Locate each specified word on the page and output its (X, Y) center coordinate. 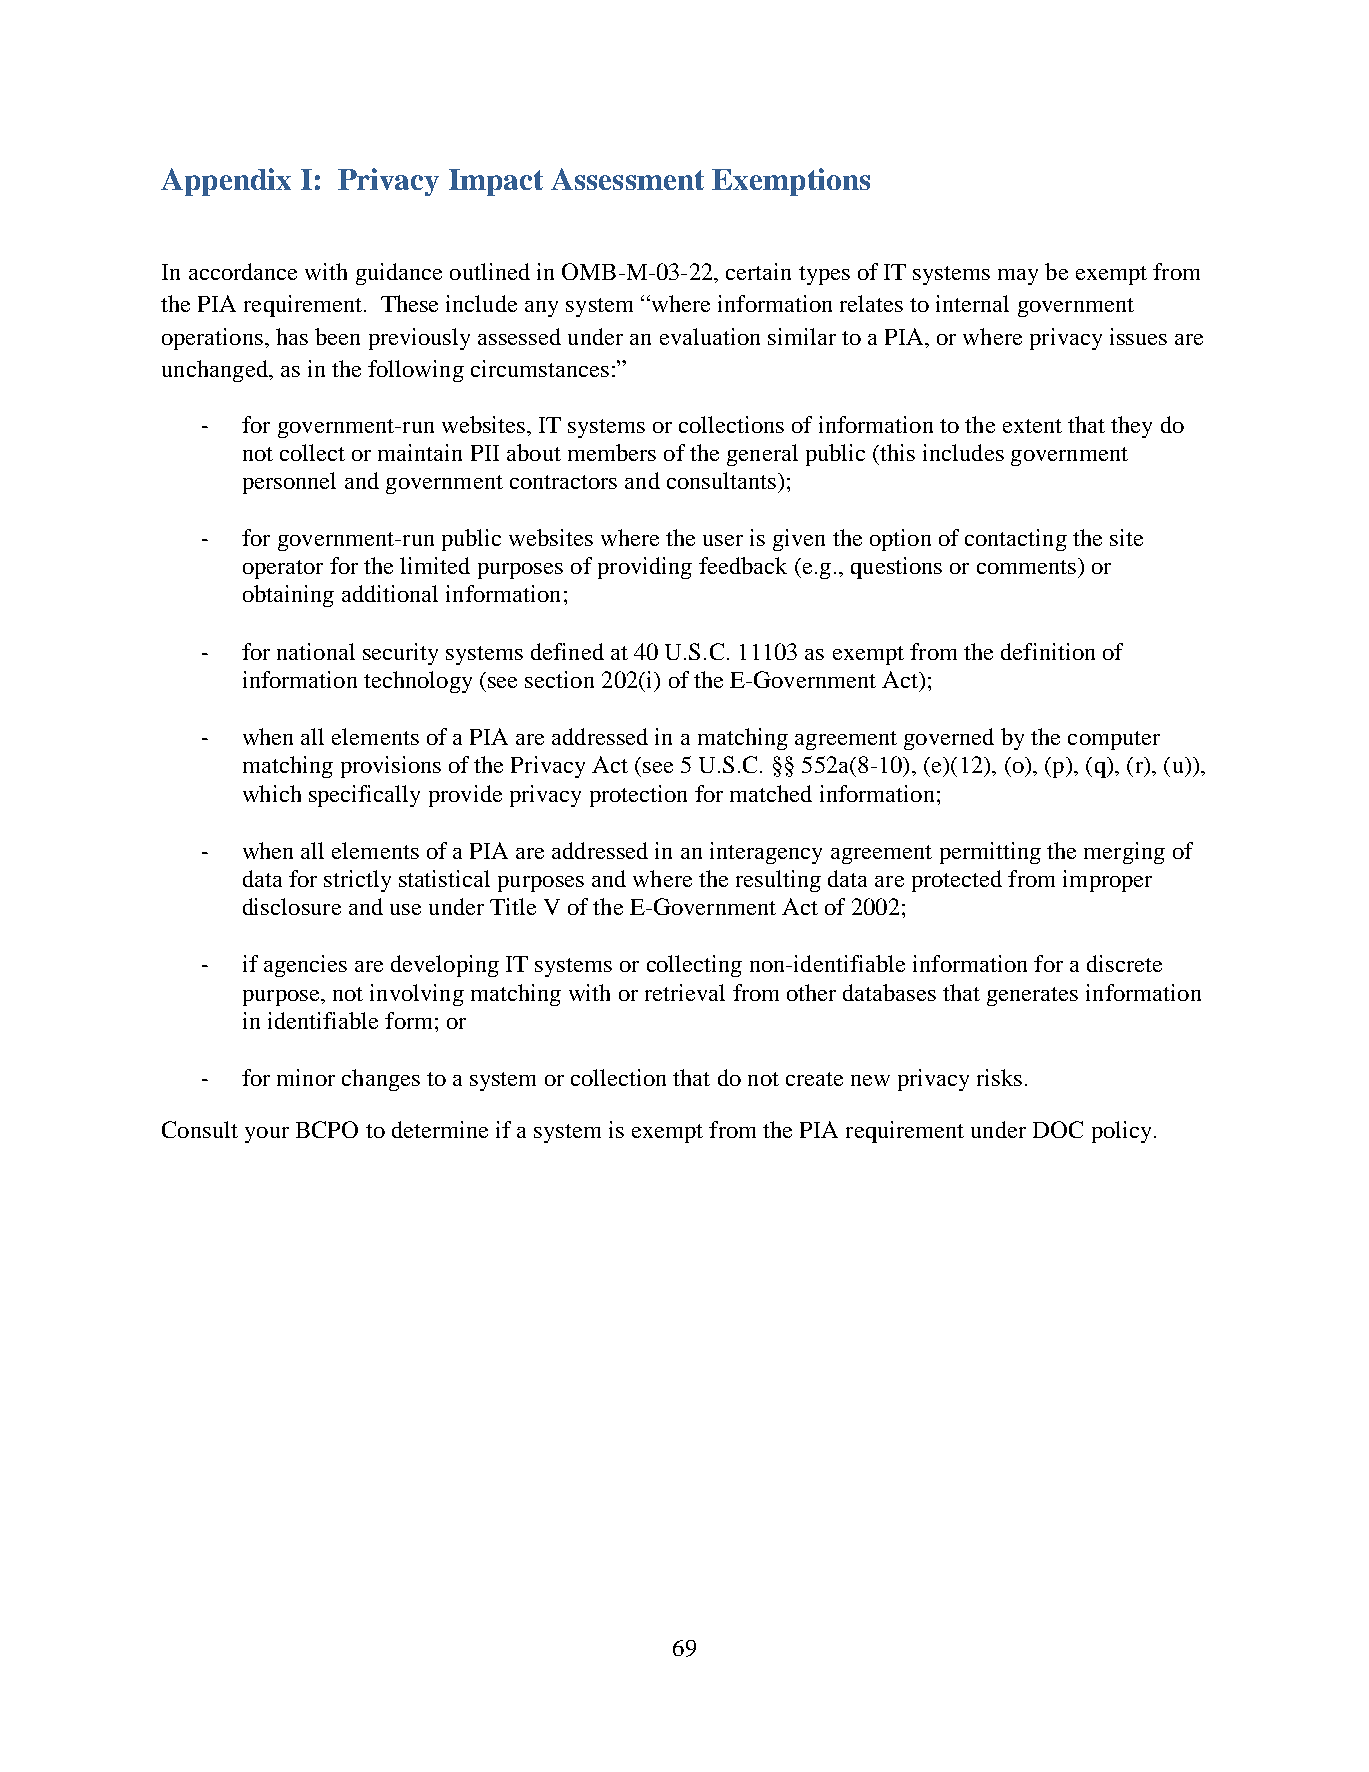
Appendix (226, 182)
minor (306, 1077)
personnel (289, 483)
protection (638, 796)
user (723, 540)
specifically (364, 796)
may (1018, 277)
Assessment (627, 179)
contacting (1016, 540)
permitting (990, 853)
